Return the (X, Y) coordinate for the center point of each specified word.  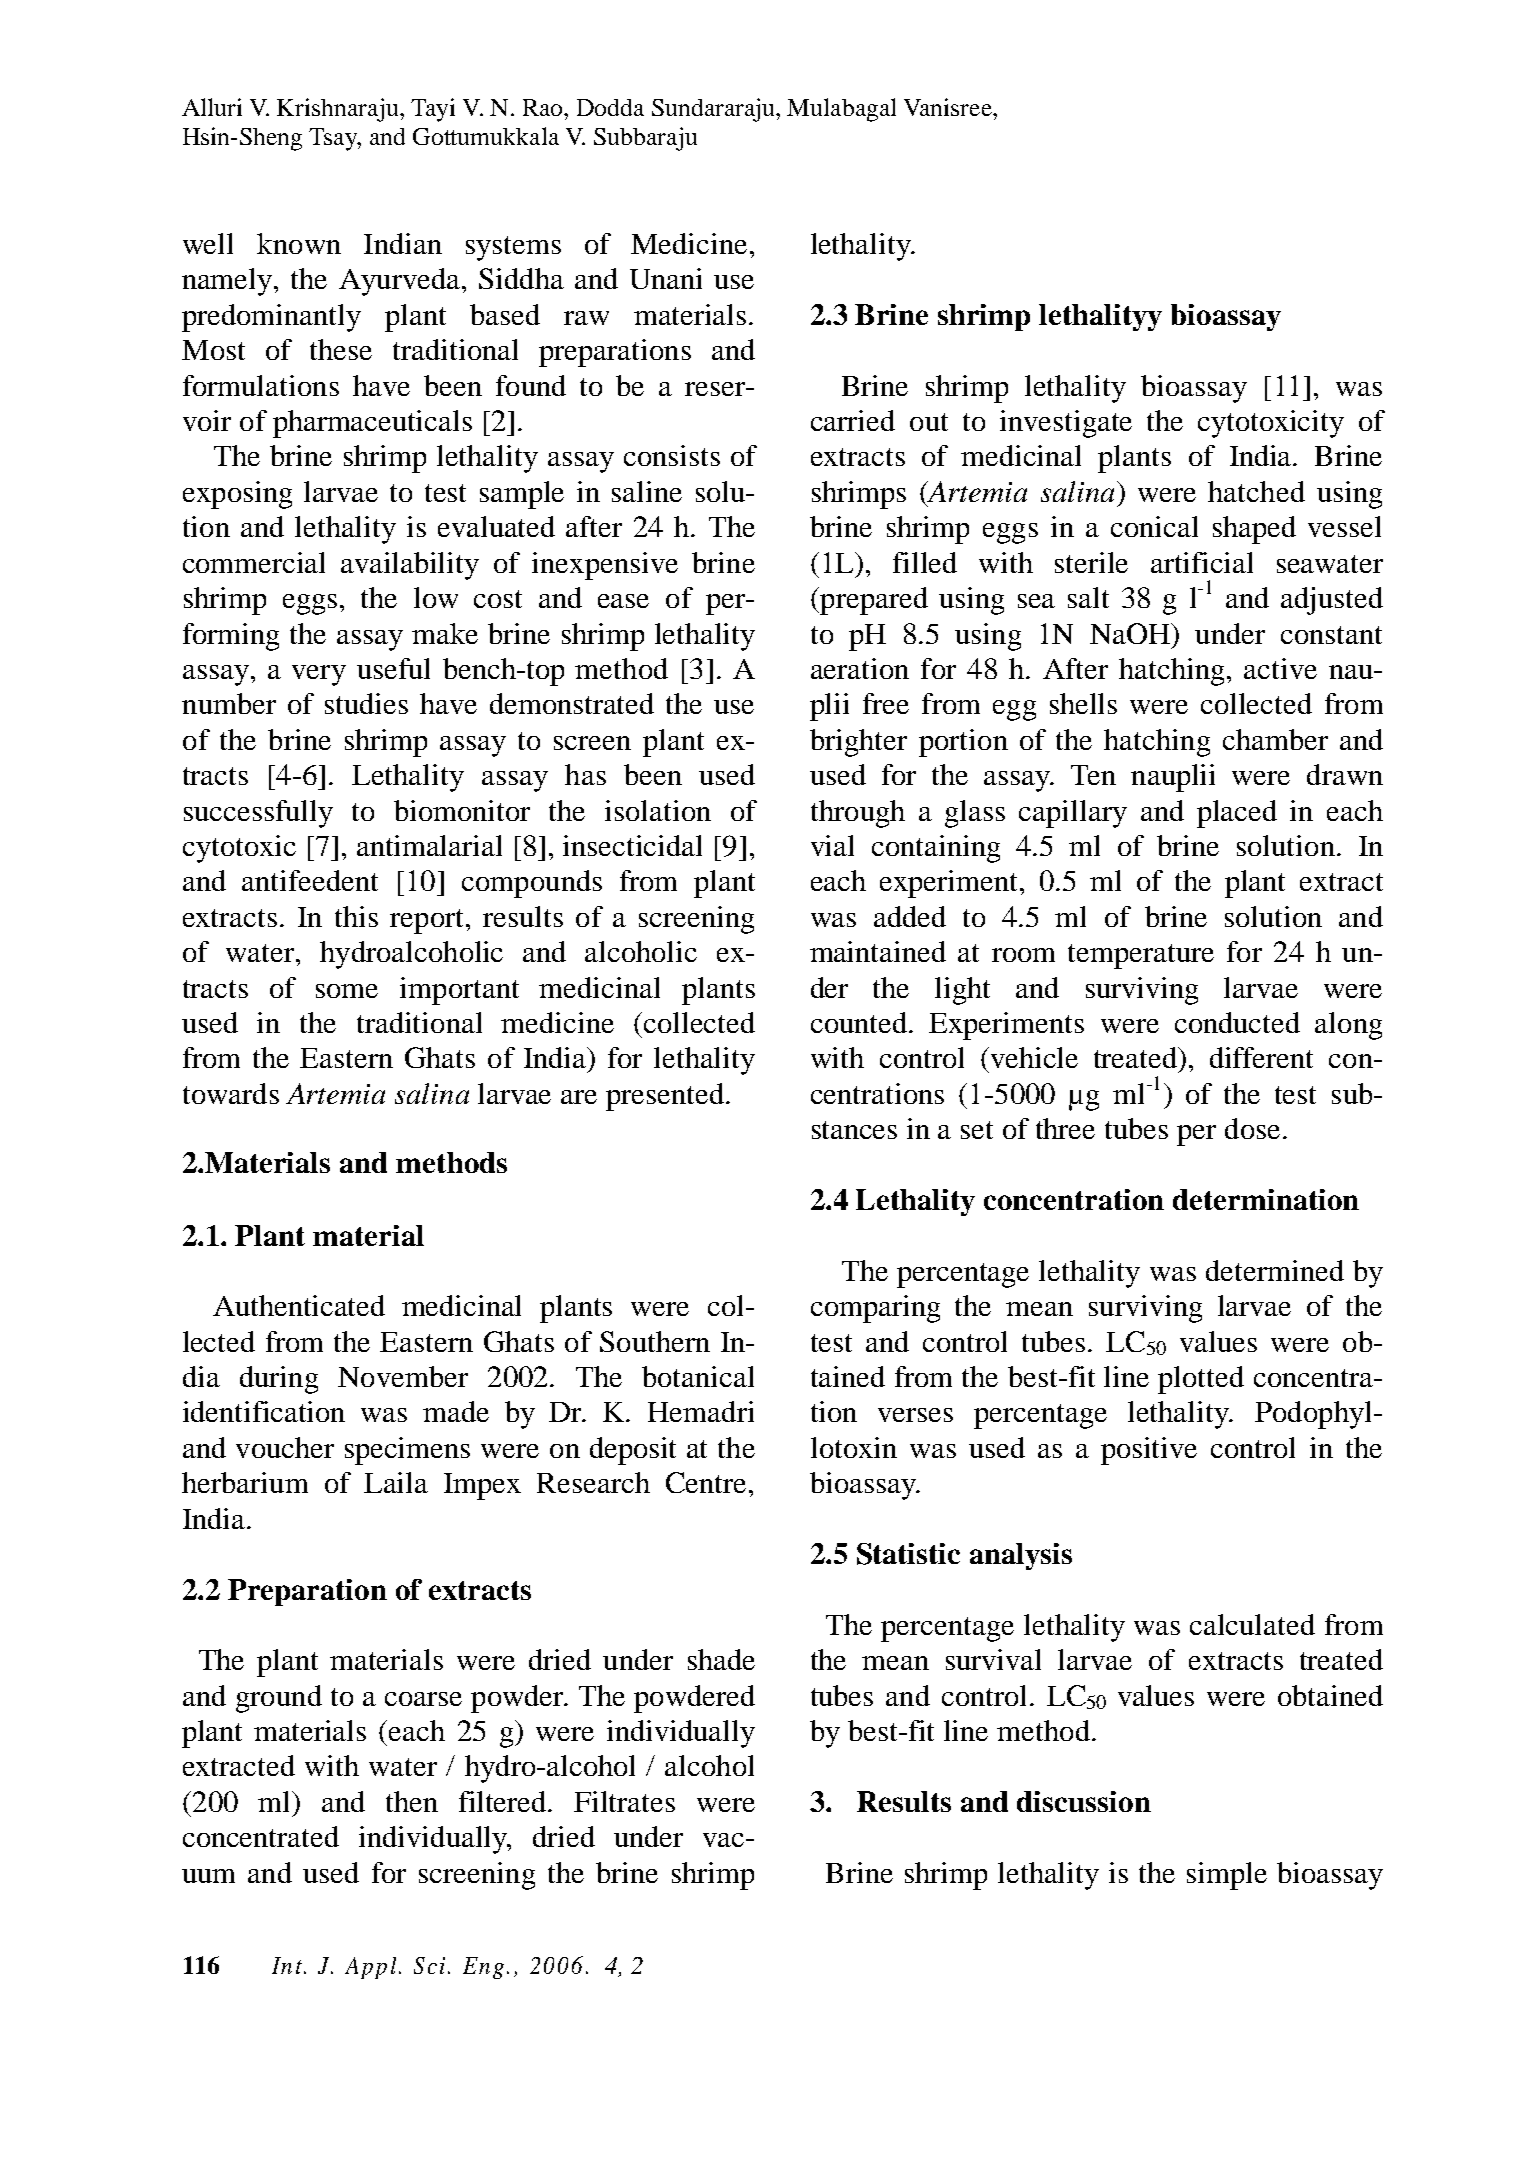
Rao (544, 107)
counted (860, 1022)
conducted (1237, 1022)
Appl (370, 1968)
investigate (1066, 424)
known (299, 243)
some (347, 991)
